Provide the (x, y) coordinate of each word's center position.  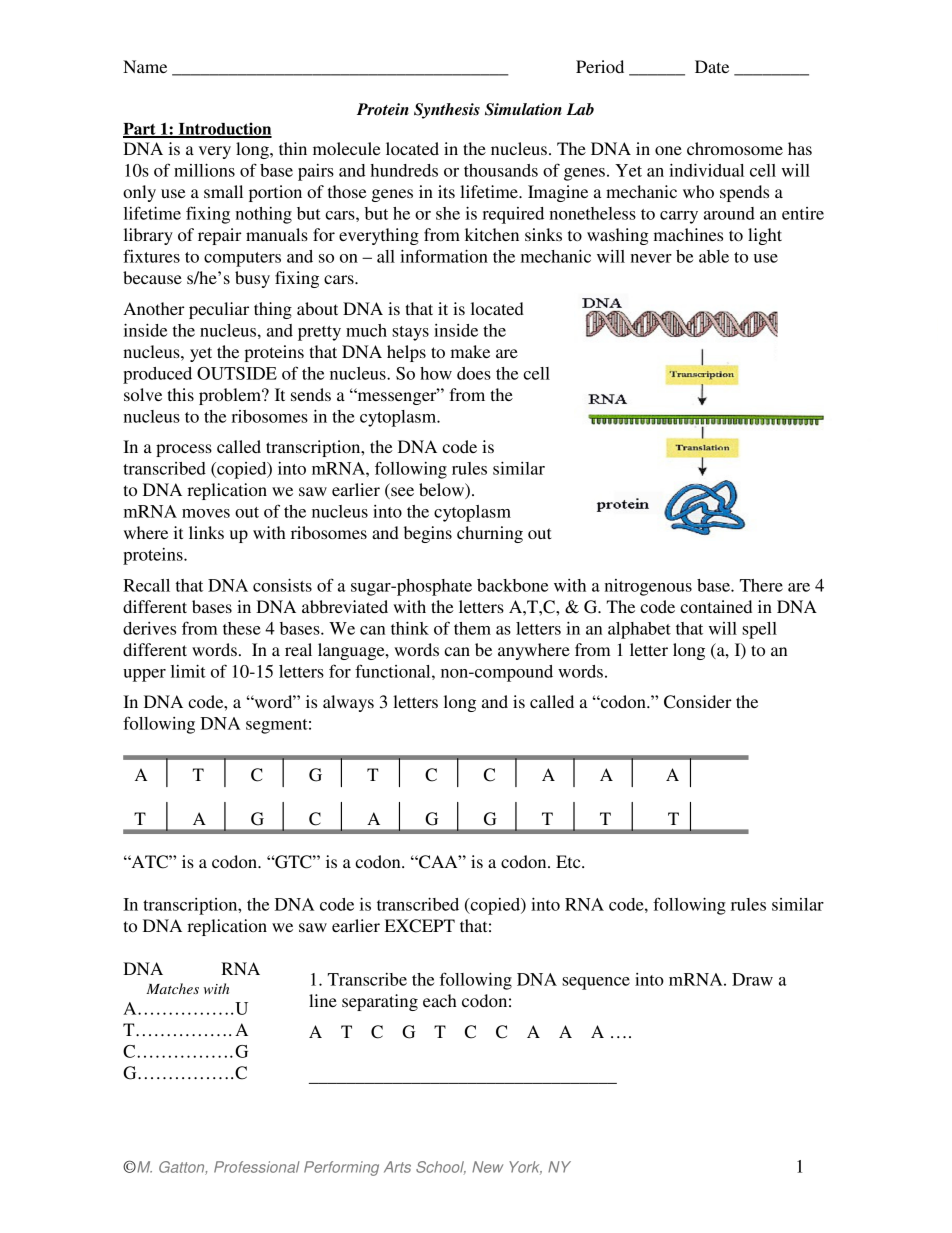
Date (712, 66)
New (487, 1167)
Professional (257, 1167)
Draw (752, 979)
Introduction (224, 129)
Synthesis (447, 111)
